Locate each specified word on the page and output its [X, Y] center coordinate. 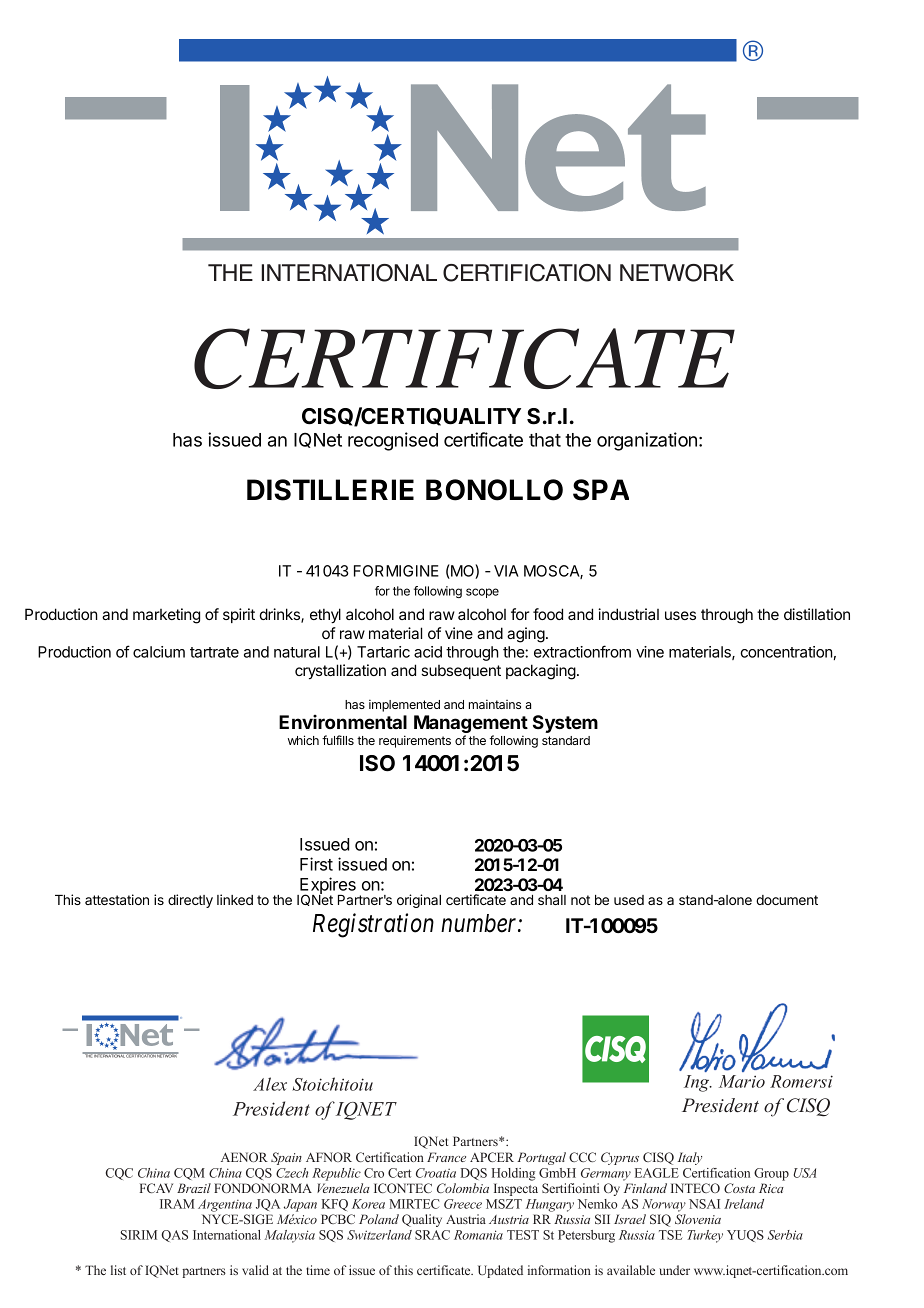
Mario [742, 1081]
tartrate [214, 652]
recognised [393, 441]
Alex [270, 1084]
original [419, 901]
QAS [174, 1236]
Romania [478, 1235]
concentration [786, 652]
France [446, 1157]
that [545, 440]
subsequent [461, 672]
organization [648, 441]
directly [190, 901]
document [787, 900]
